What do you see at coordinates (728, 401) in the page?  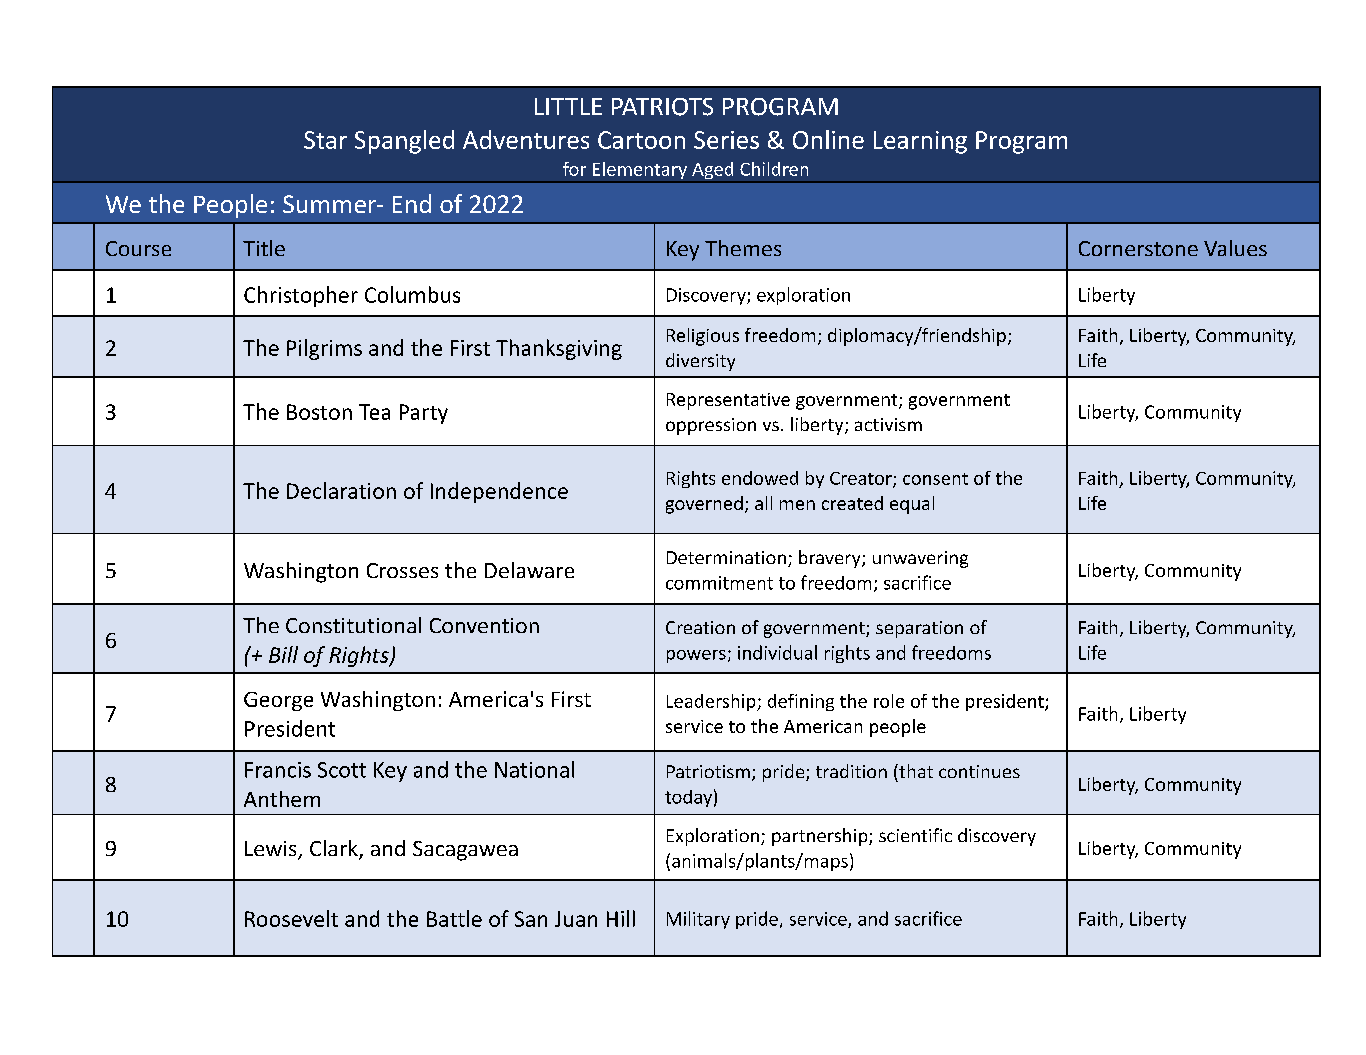 I see `Representative` at bounding box center [728, 401].
